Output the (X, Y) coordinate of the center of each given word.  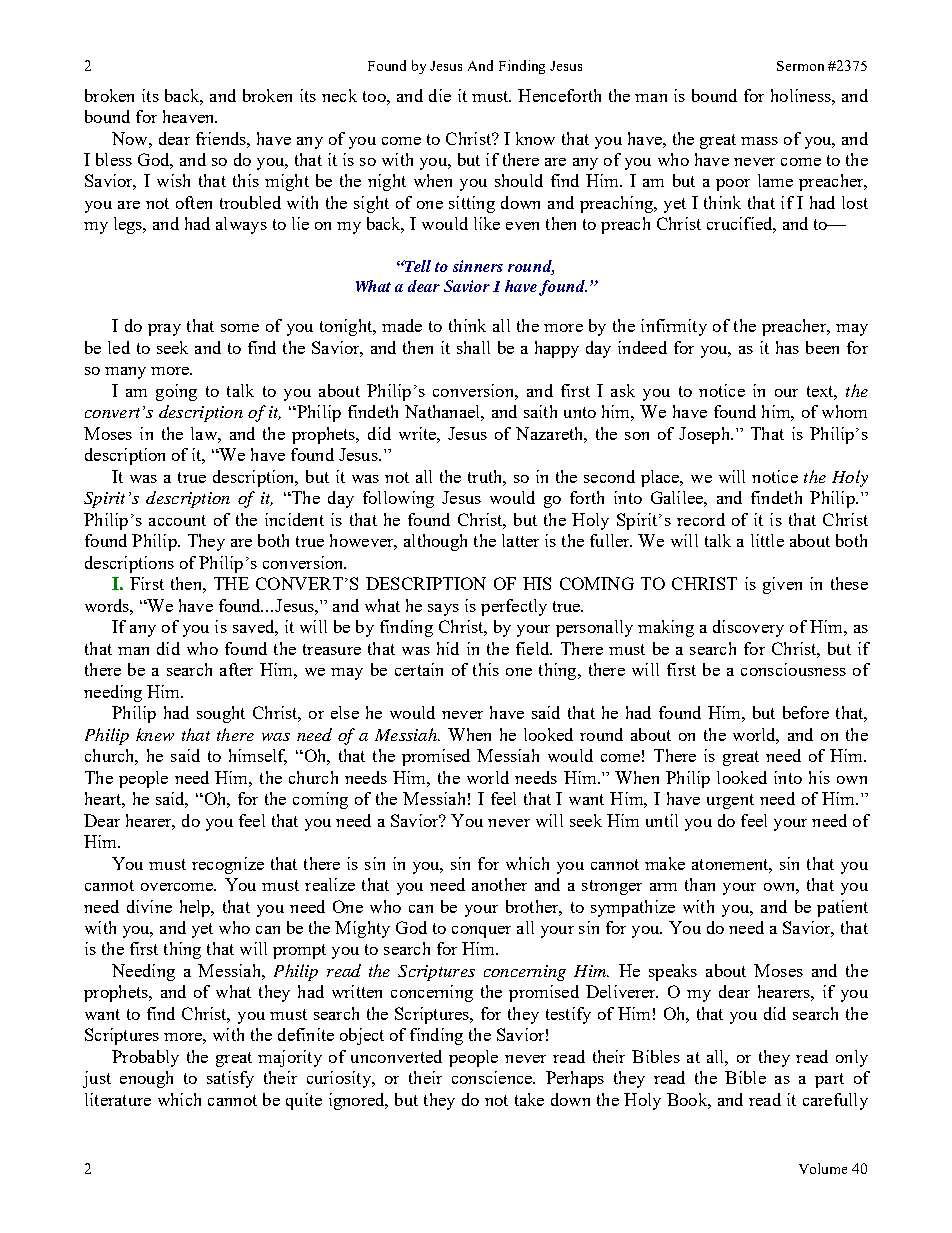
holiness (802, 95)
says (443, 610)
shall (473, 347)
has (787, 347)
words (108, 605)
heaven (190, 116)
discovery (748, 628)
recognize (228, 865)
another (499, 884)
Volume (823, 1168)
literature (118, 1099)
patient (842, 908)
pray (164, 330)
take (529, 1099)
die (440, 95)
